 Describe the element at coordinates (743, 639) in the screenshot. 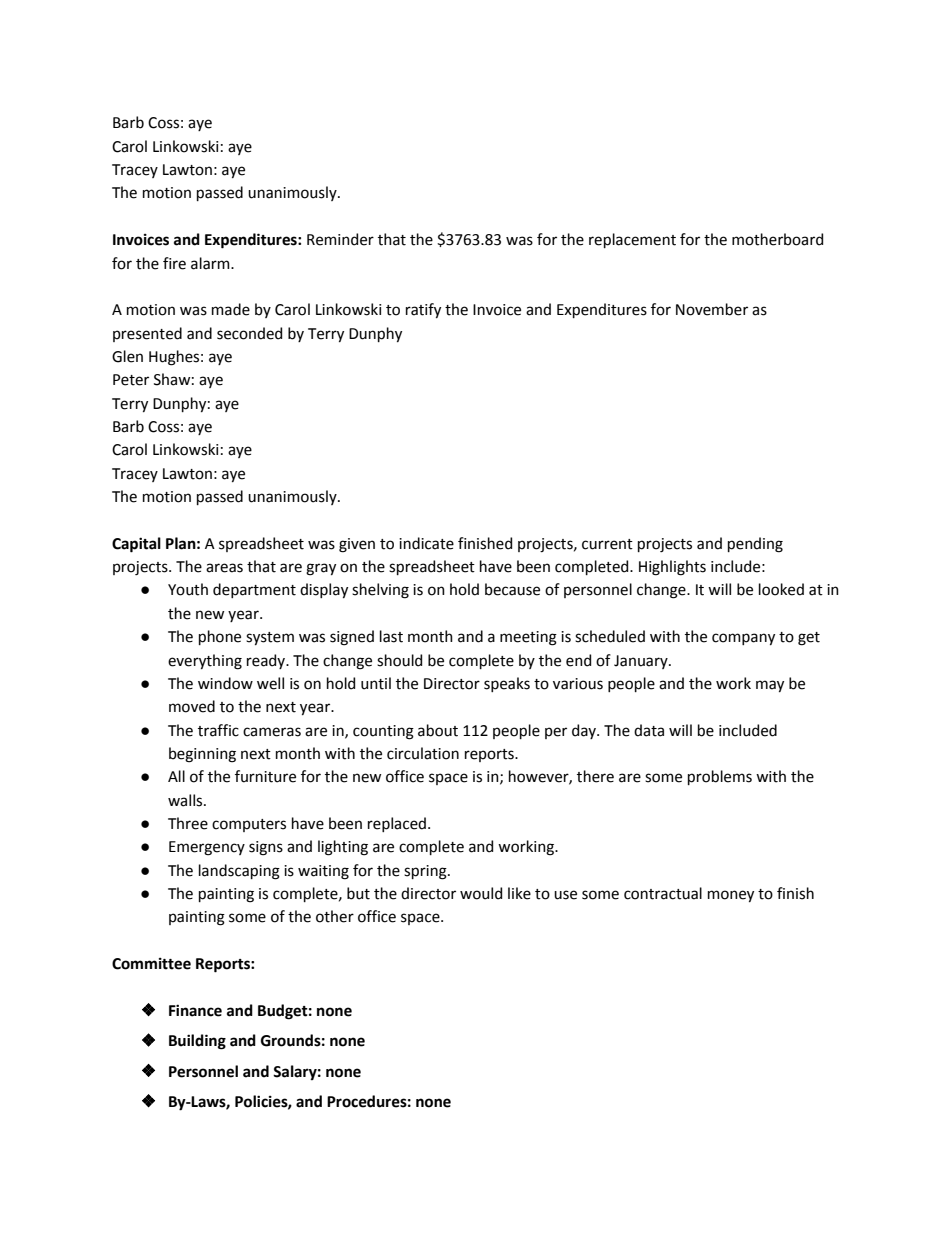

I see `company` at that location.
